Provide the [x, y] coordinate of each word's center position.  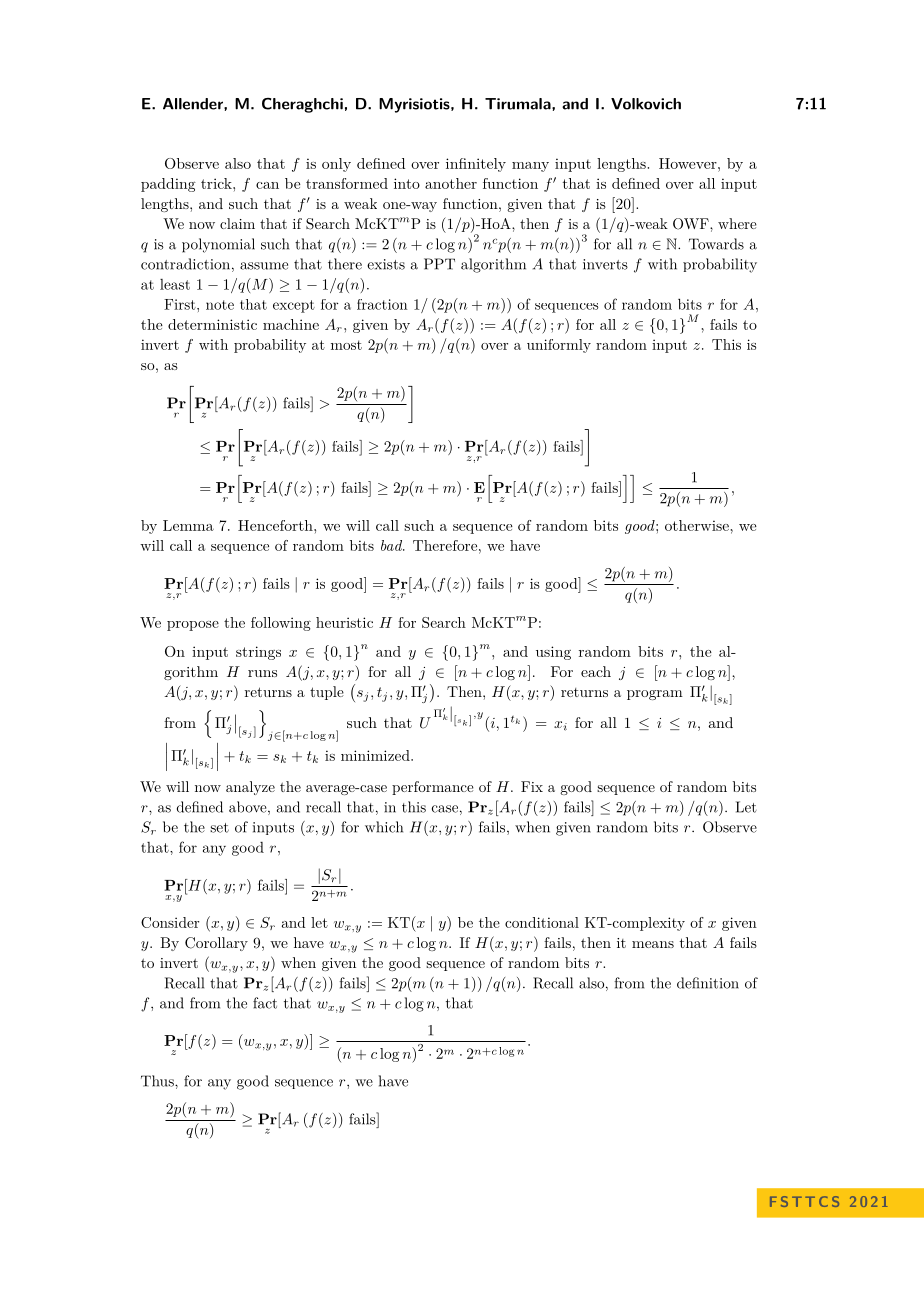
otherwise [698, 525]
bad [393, 545]
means [653, 944]
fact [265, 1003]
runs [262, 673]
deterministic [212, 324]
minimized [376, 755]
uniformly [559, 346]
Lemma [188, 525]
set [219, 828]
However [688, 163]
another [451, 183]
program [655, 695]
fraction [382, 304]
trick [217, 183]
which [384, 827]
